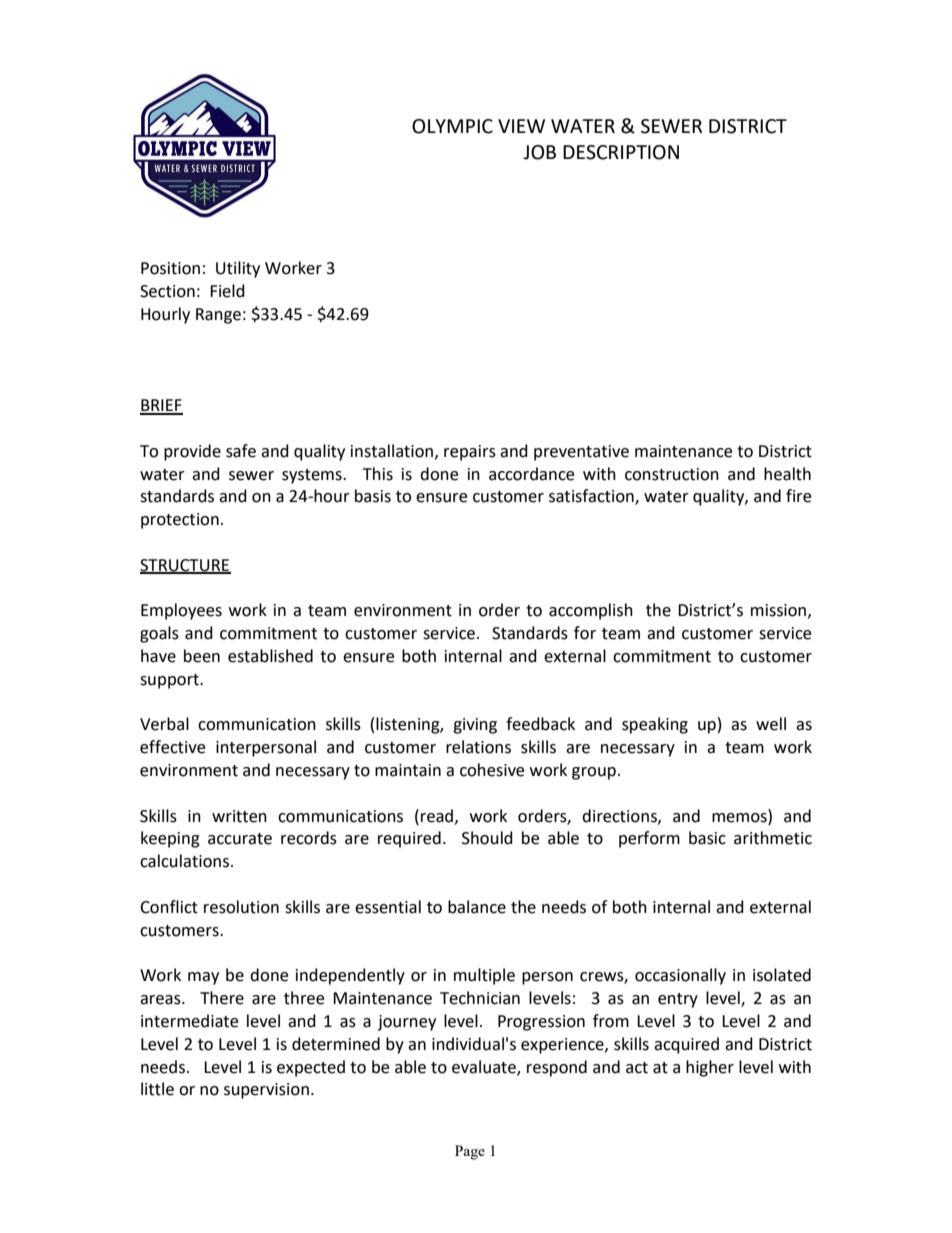  Describe the element at coordinates (707, 838) in the screenshot. I see `basic` at that location.
